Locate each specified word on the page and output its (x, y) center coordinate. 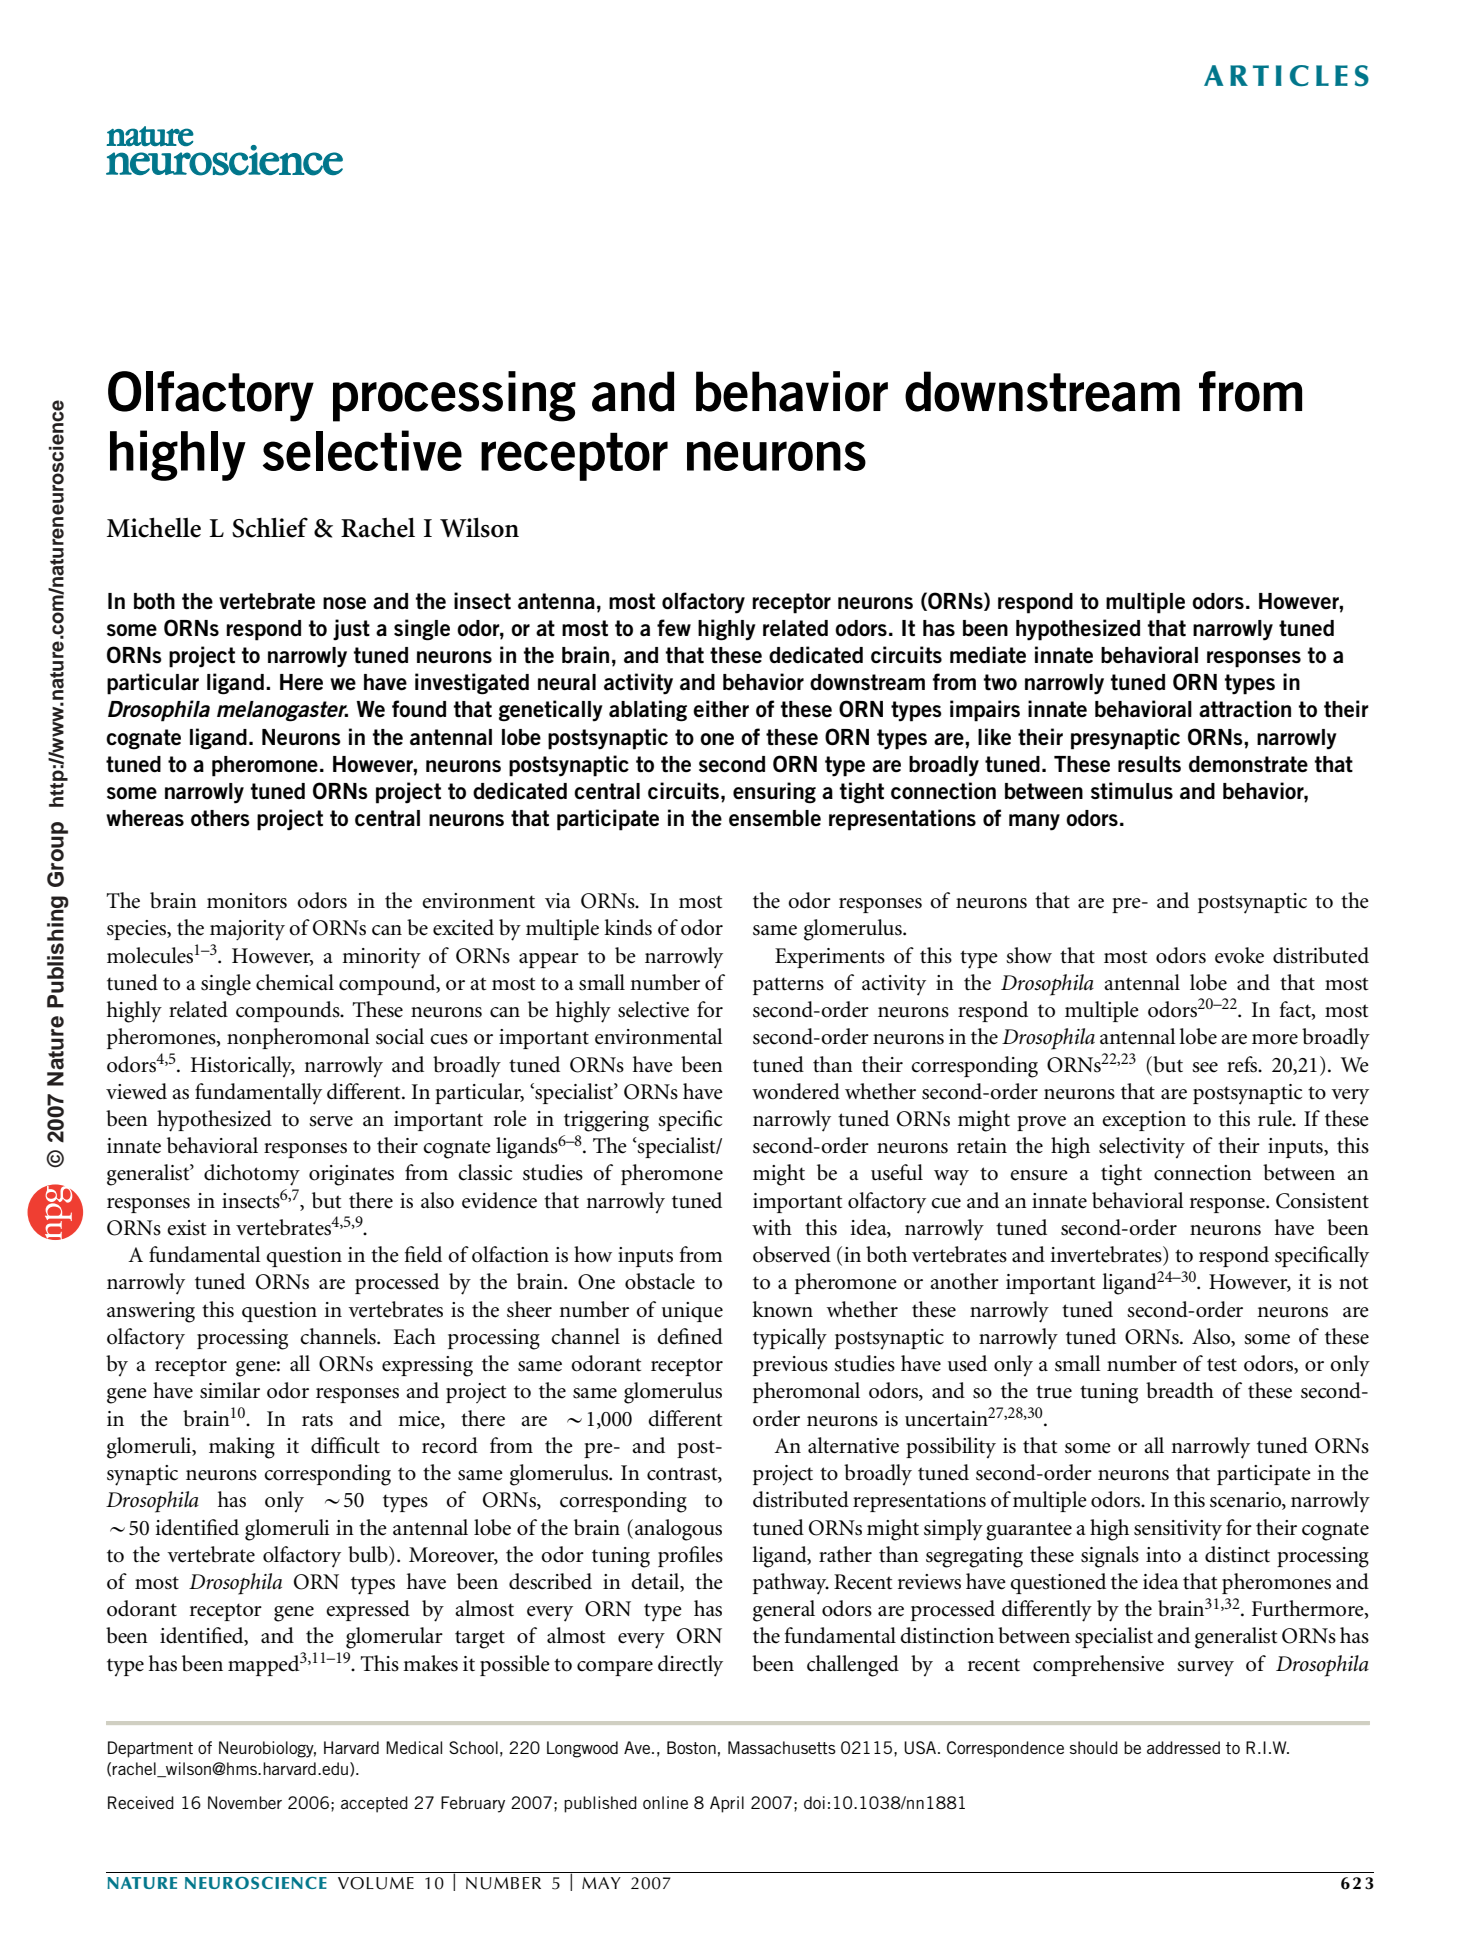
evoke (1239, 955)
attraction (1245, 709)
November (245, 1802)
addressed (1183, 1747)
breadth (1180, 1390)
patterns (788, 986)
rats (317, 1420)
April (727, 1804)
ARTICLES (1286, 76)
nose (344, 603)
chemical (295, 982)
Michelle (154, 527)
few (674, 628)
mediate (988, 654)
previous (790, 1366)
